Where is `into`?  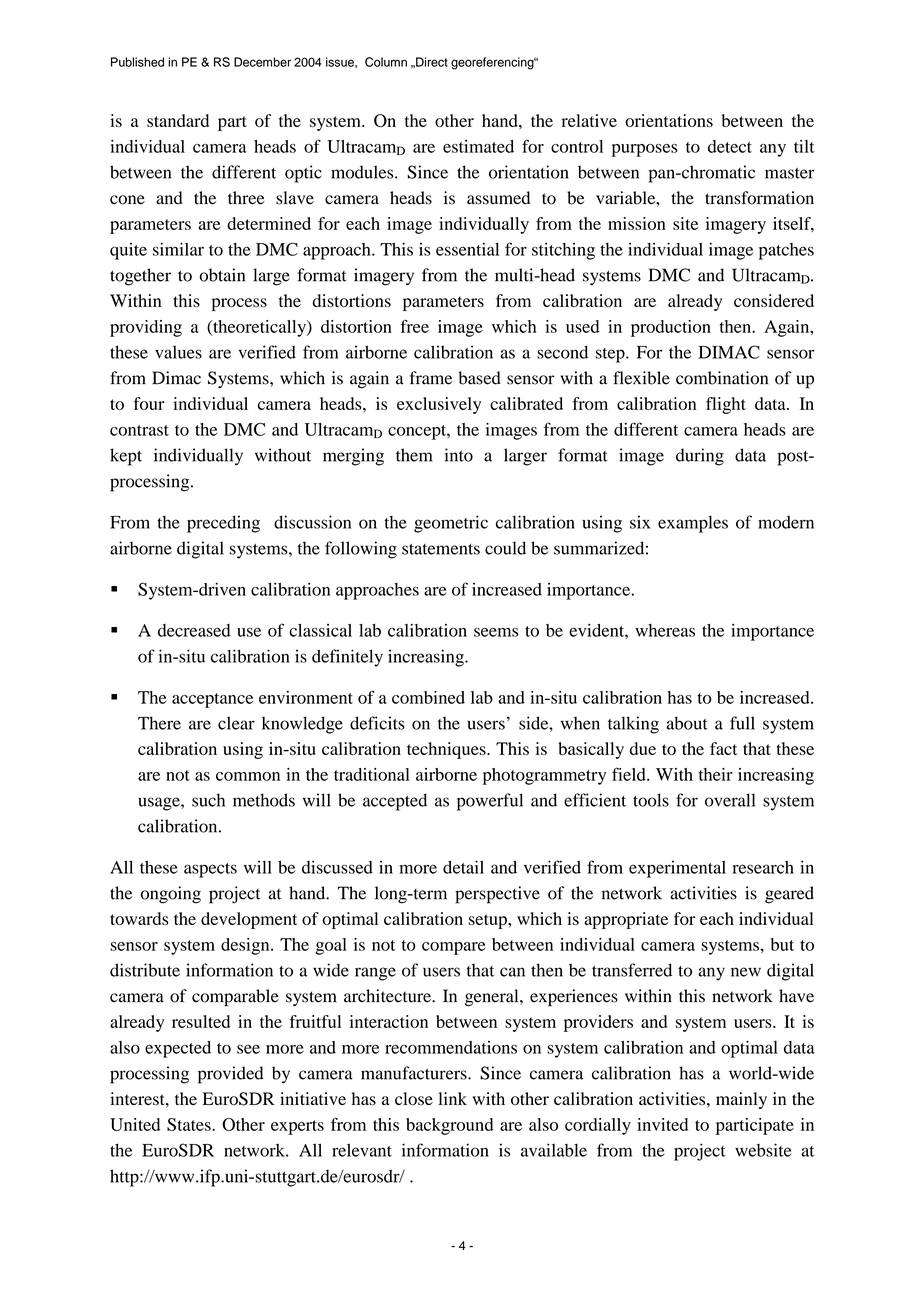
into is located at coordinates (459, 455).
